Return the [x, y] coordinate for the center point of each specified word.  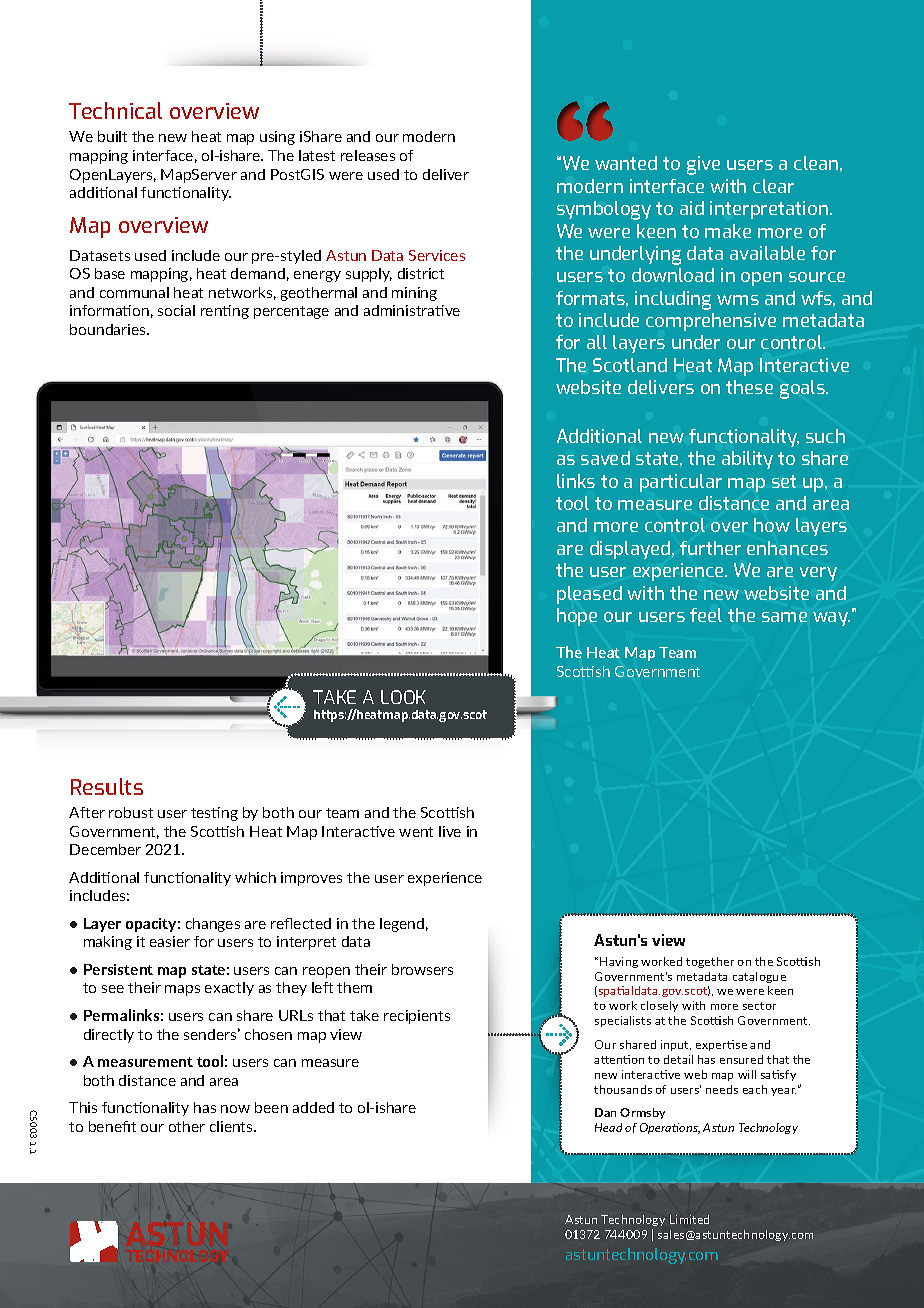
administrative [412, 310]
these [749, 387]
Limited [689, 1219]
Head [608, 1127]
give [703, 165]
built [112, 136]
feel [706, 615]
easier [170, 941]
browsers [422, 969]
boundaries [109, 329]
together [710, 962]
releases [368, 155]
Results [107, 786]
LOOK [403, 697]
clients [233, 1126]
